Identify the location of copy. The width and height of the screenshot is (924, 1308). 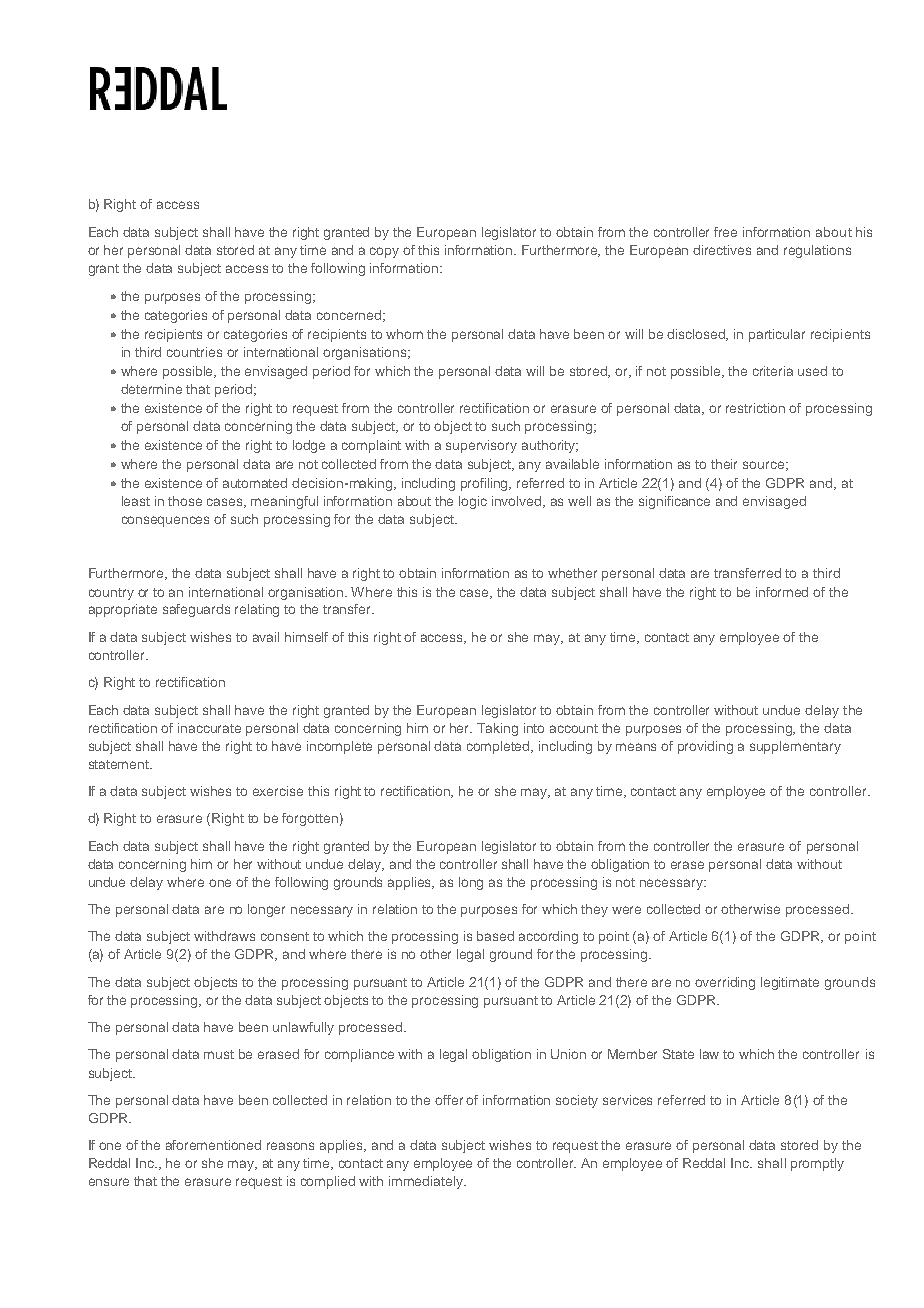
(384, 252).
